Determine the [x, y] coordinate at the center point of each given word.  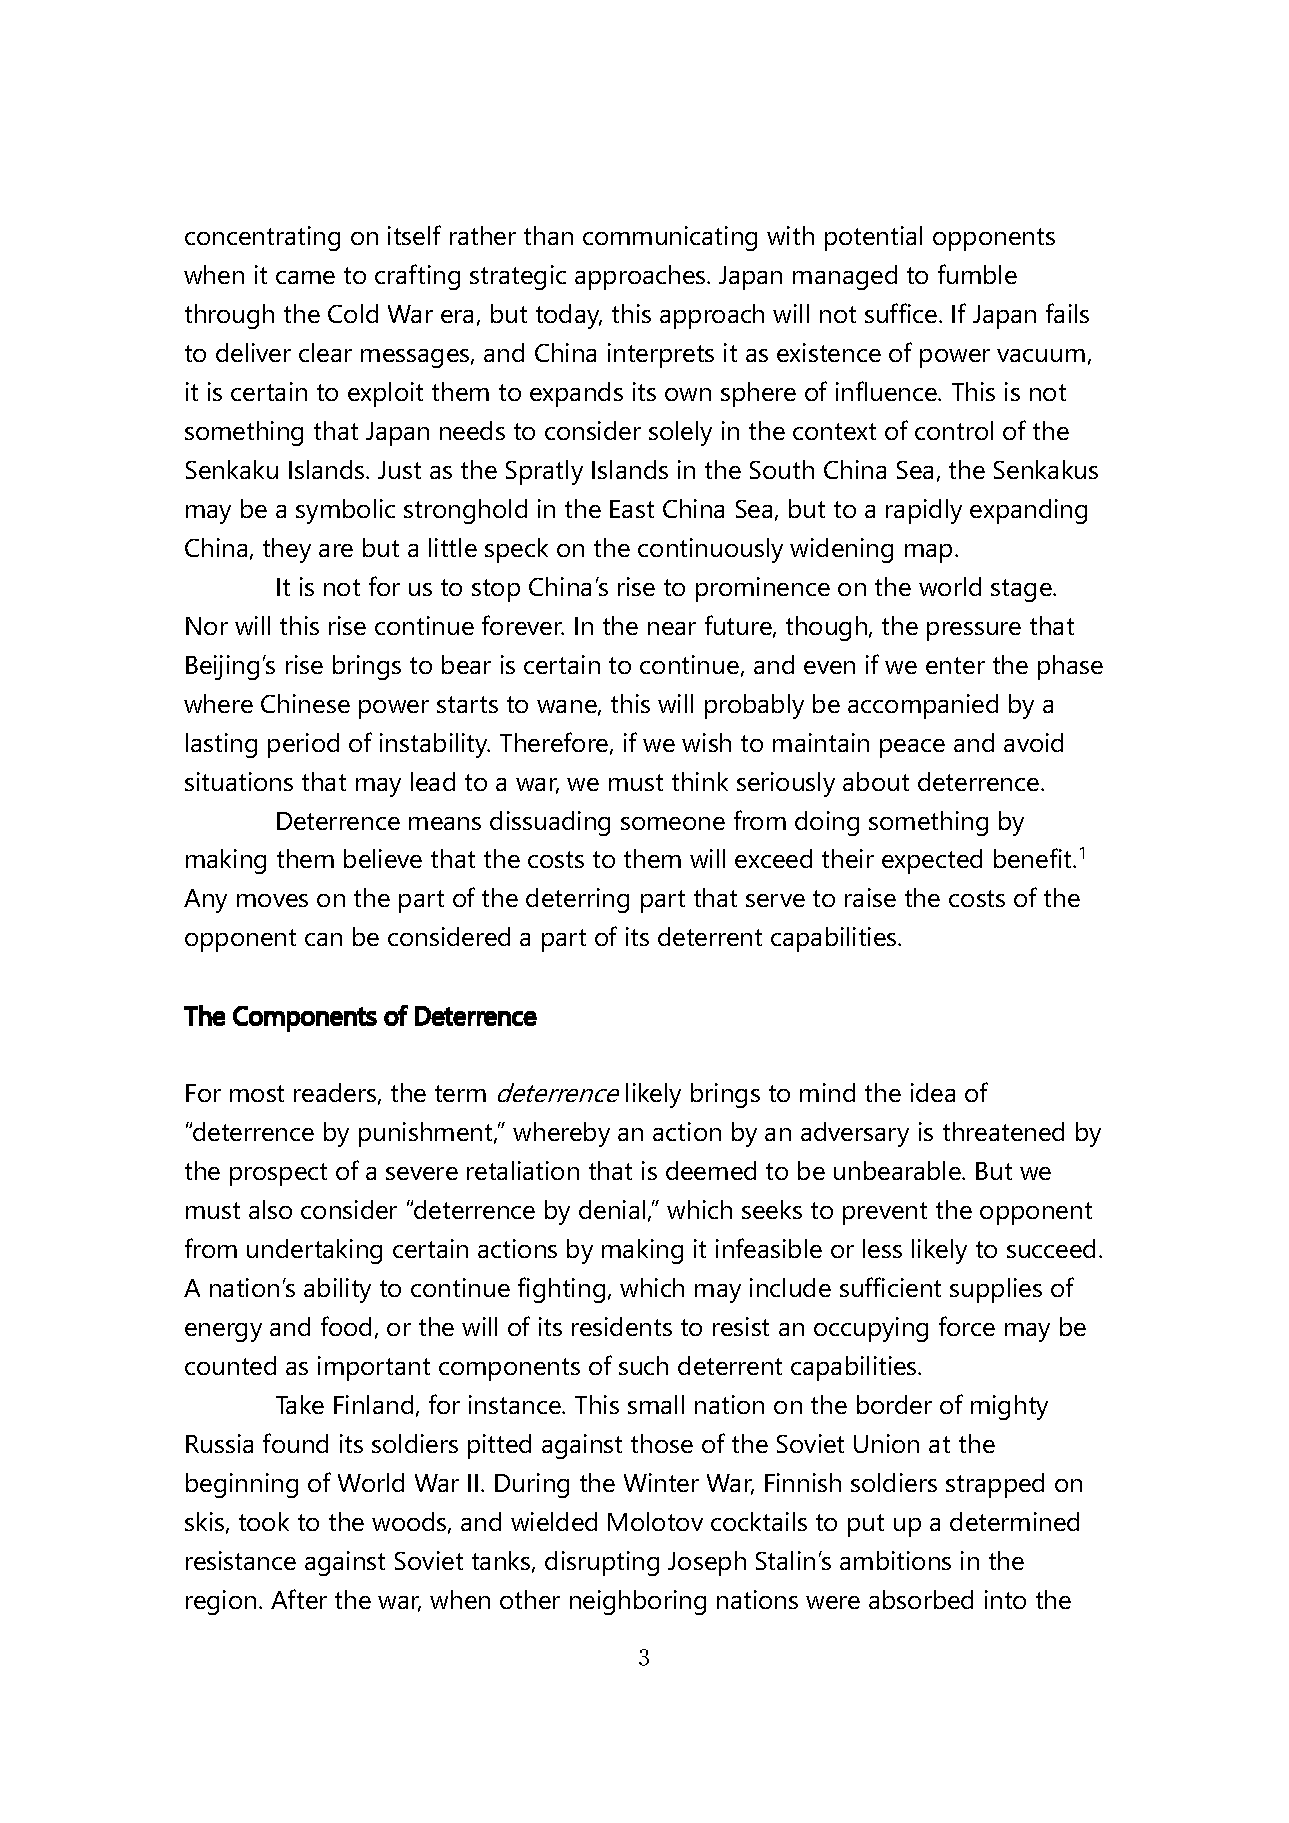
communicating [670, 238]
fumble [977, 274]
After [299, 1599]
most [257, 1093]
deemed [711, 1170]
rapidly [924, 511]
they [287, 550]
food [346, 1326]
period [303, 745]
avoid [1033, 742]
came [305, 277]
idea [933, 1092]
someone [673, 823]
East [632, 509]
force [967, 1326]
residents [622, 1326]
